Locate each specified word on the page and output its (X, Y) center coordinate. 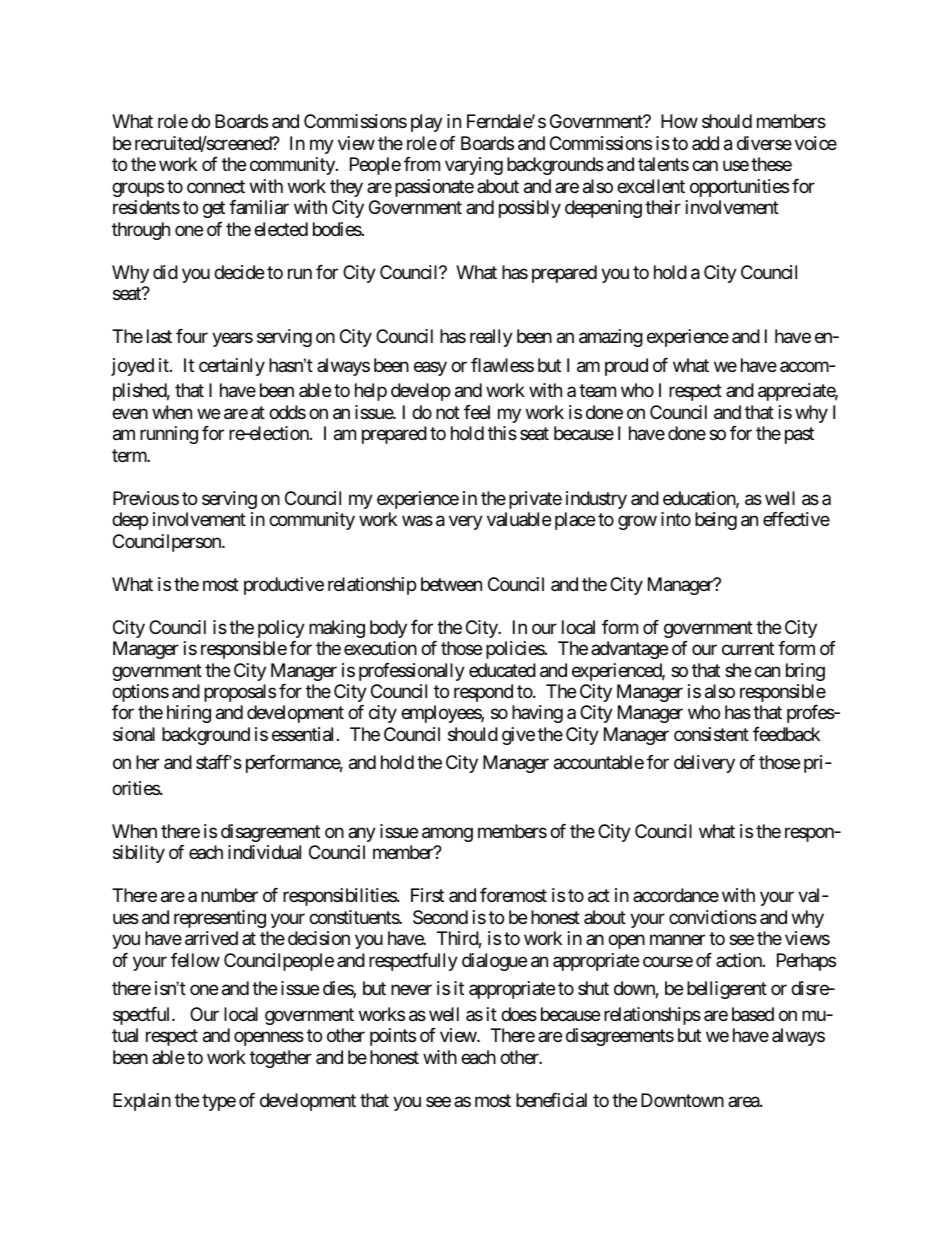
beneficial (551, 1100)
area (744, 1102)
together (281, 1059)
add (705, 143)
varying (474, 166)
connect (216, 186)
